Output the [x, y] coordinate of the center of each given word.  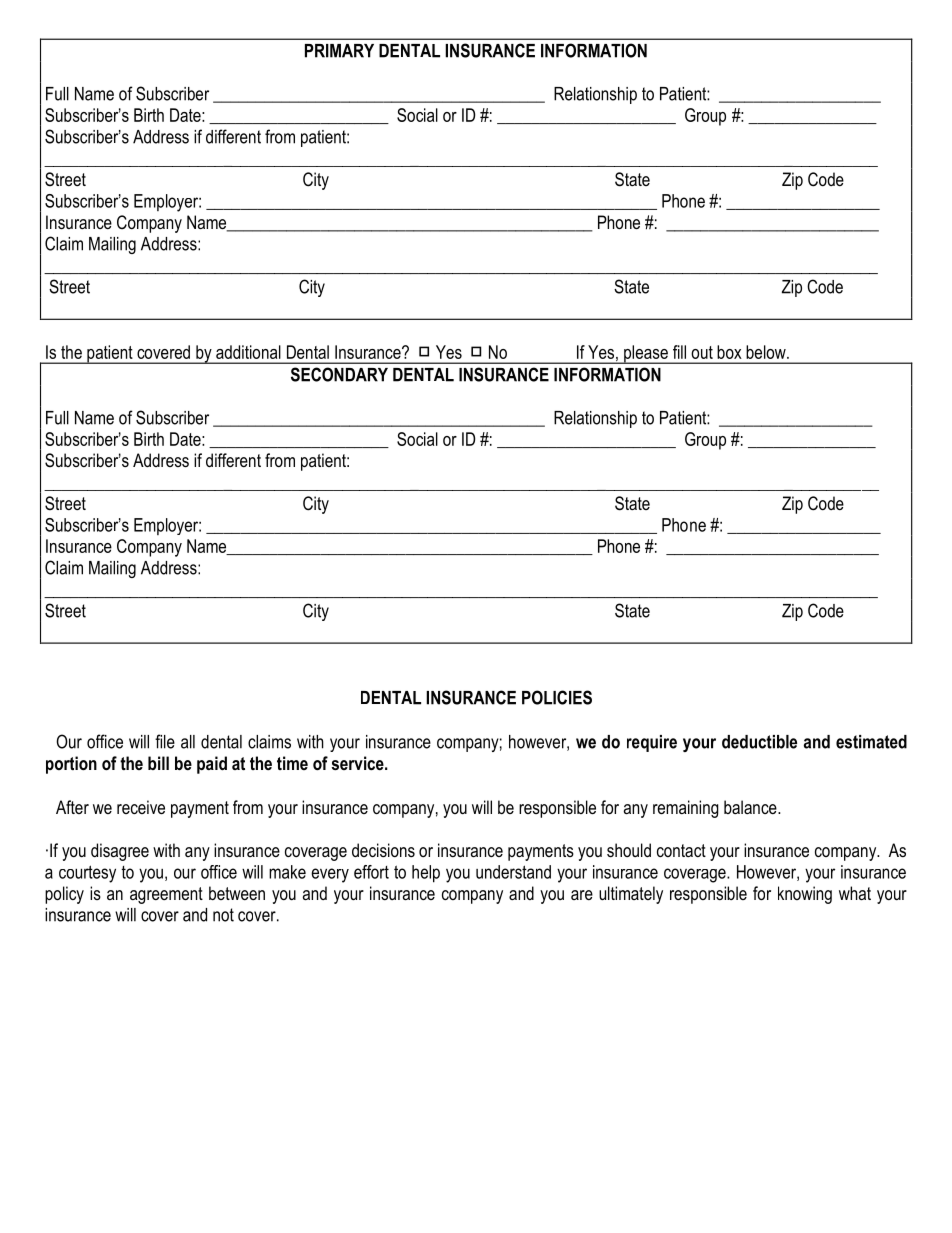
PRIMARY [339, 51]
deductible [759, 742]
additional [248, 352]
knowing [805, 895]
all [188, 742]
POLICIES [557, 697]
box [729, 352]
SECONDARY [339, 374]
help [426, 874]
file [165, 741]
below [767, 352]
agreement [166, 895]
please [646, 354]
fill [679, 352]
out [702, 352]
